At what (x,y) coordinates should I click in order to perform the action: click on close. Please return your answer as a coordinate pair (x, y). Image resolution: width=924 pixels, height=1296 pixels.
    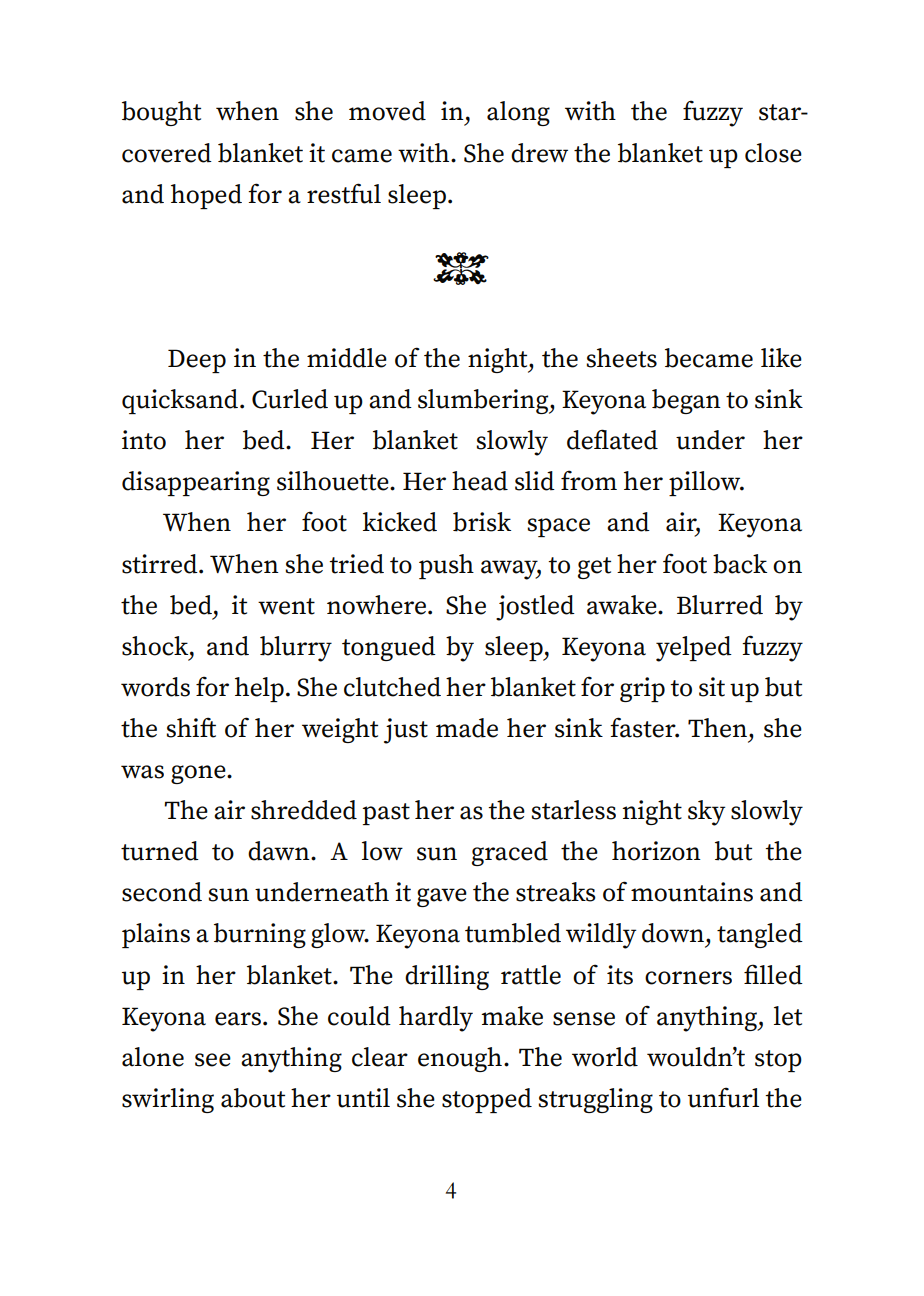
    Looking at the image, I should click on (773, 153).
